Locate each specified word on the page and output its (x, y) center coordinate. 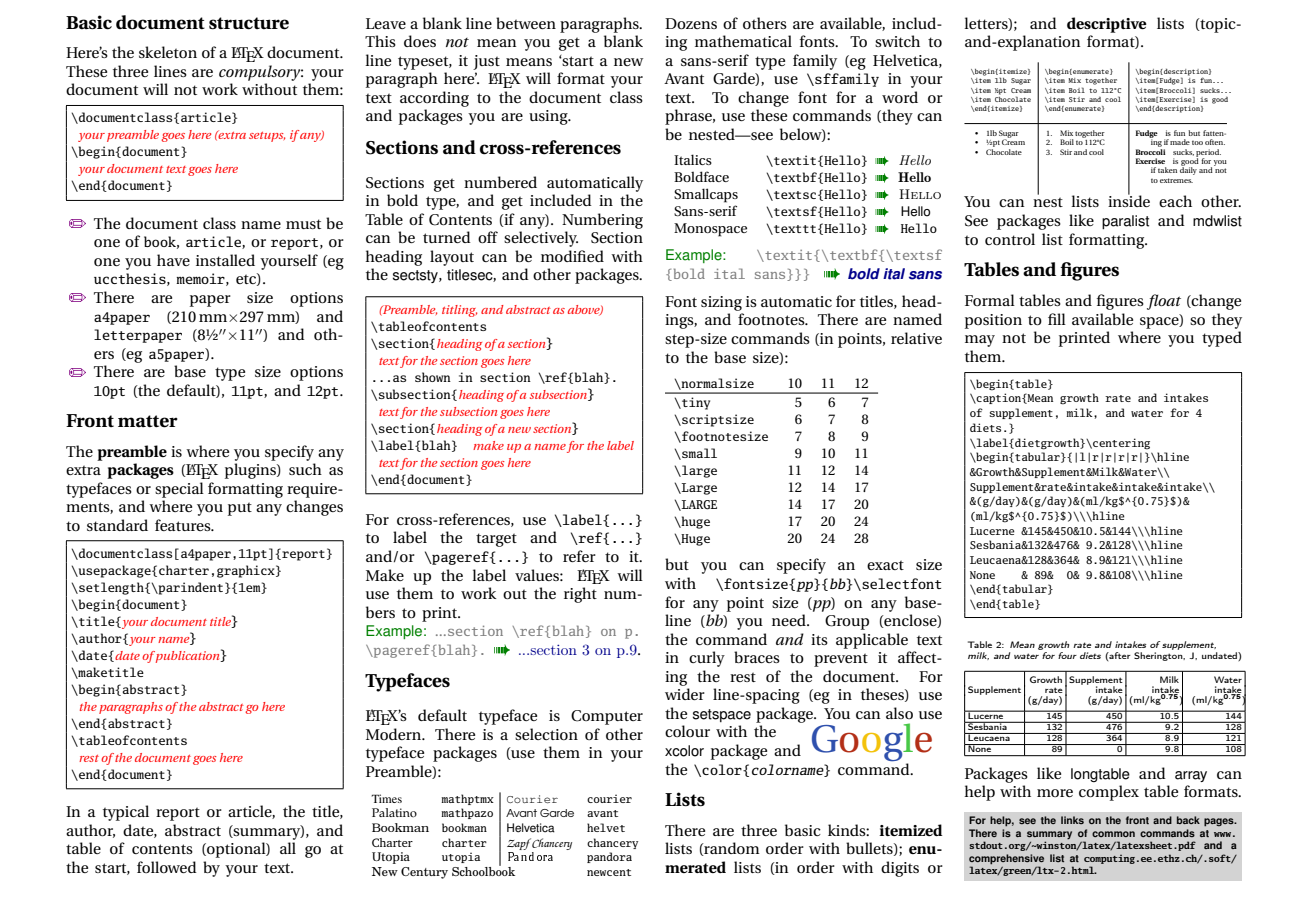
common (1113, 834)
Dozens (691, 23)
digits (900, 869)
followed (167, 867)
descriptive (1107, 25)
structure (249, 23)
